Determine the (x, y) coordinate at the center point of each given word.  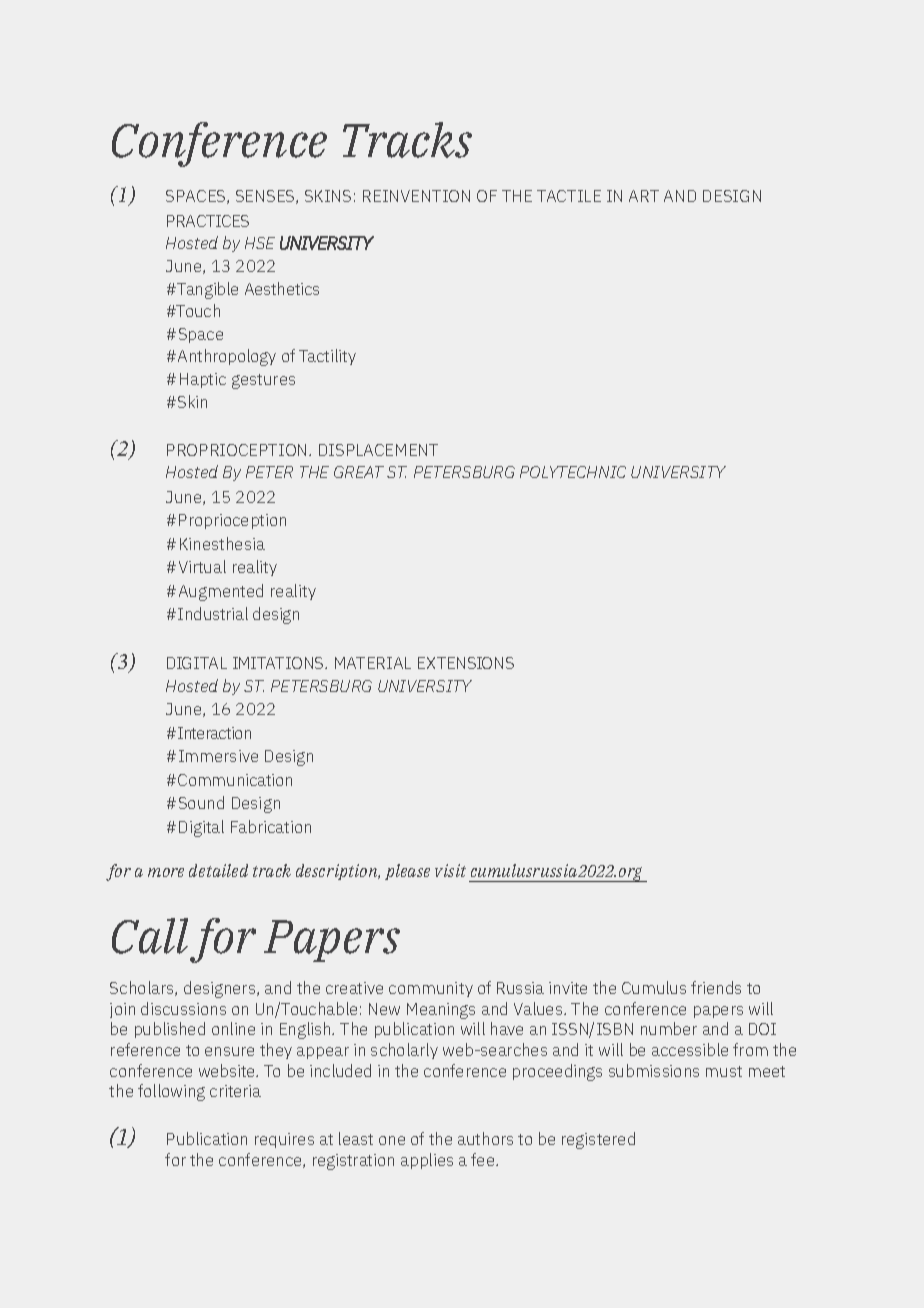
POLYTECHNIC (573, 472)
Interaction (214, 733)
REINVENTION (416, 196)
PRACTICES (208, 221)
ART (644, 196)
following (171, 1092)
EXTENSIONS (466, 663)
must (724, 1071)
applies (427, 1161)
